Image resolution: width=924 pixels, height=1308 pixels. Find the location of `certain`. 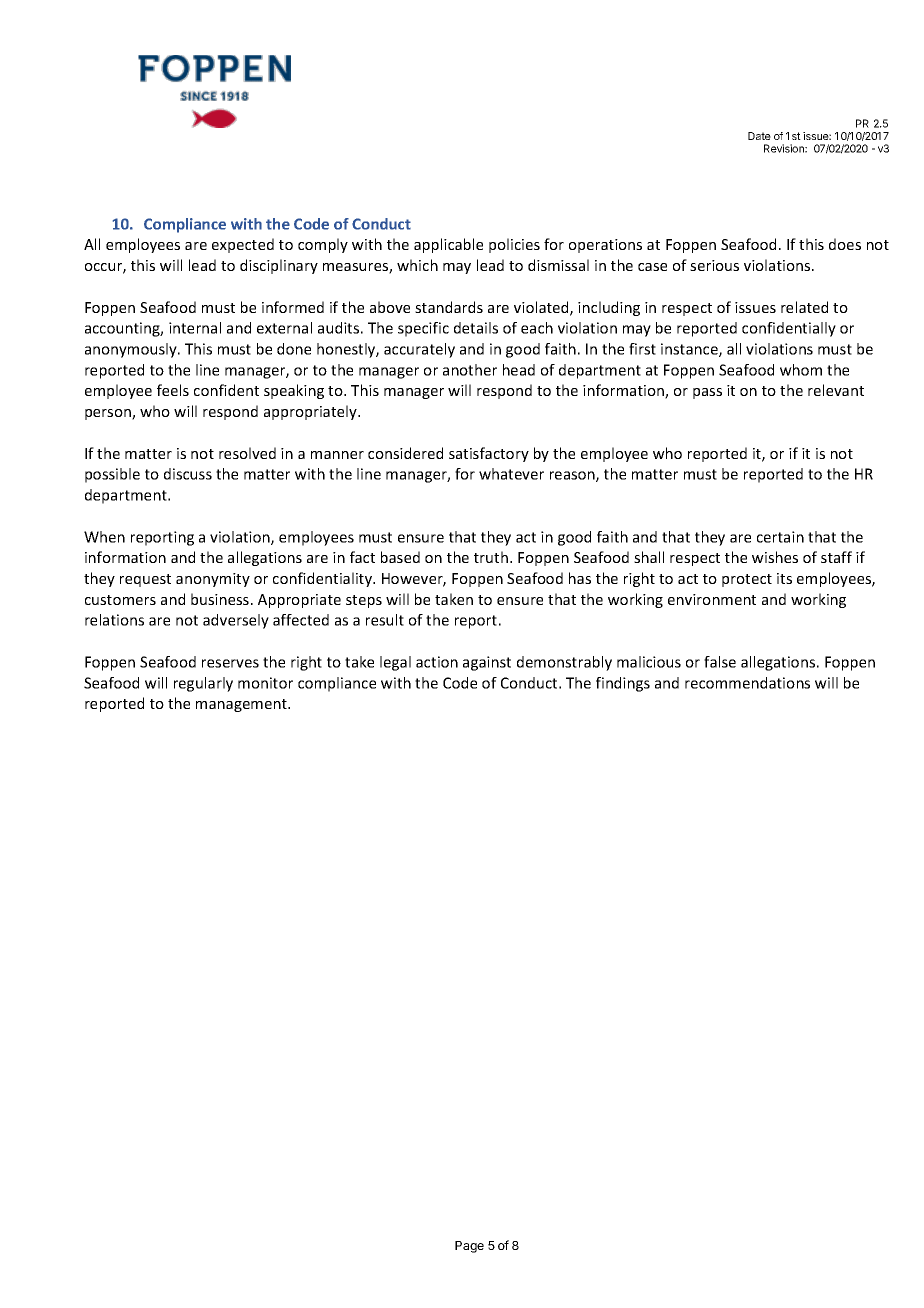

certain is located at coordinates (780, 537).
